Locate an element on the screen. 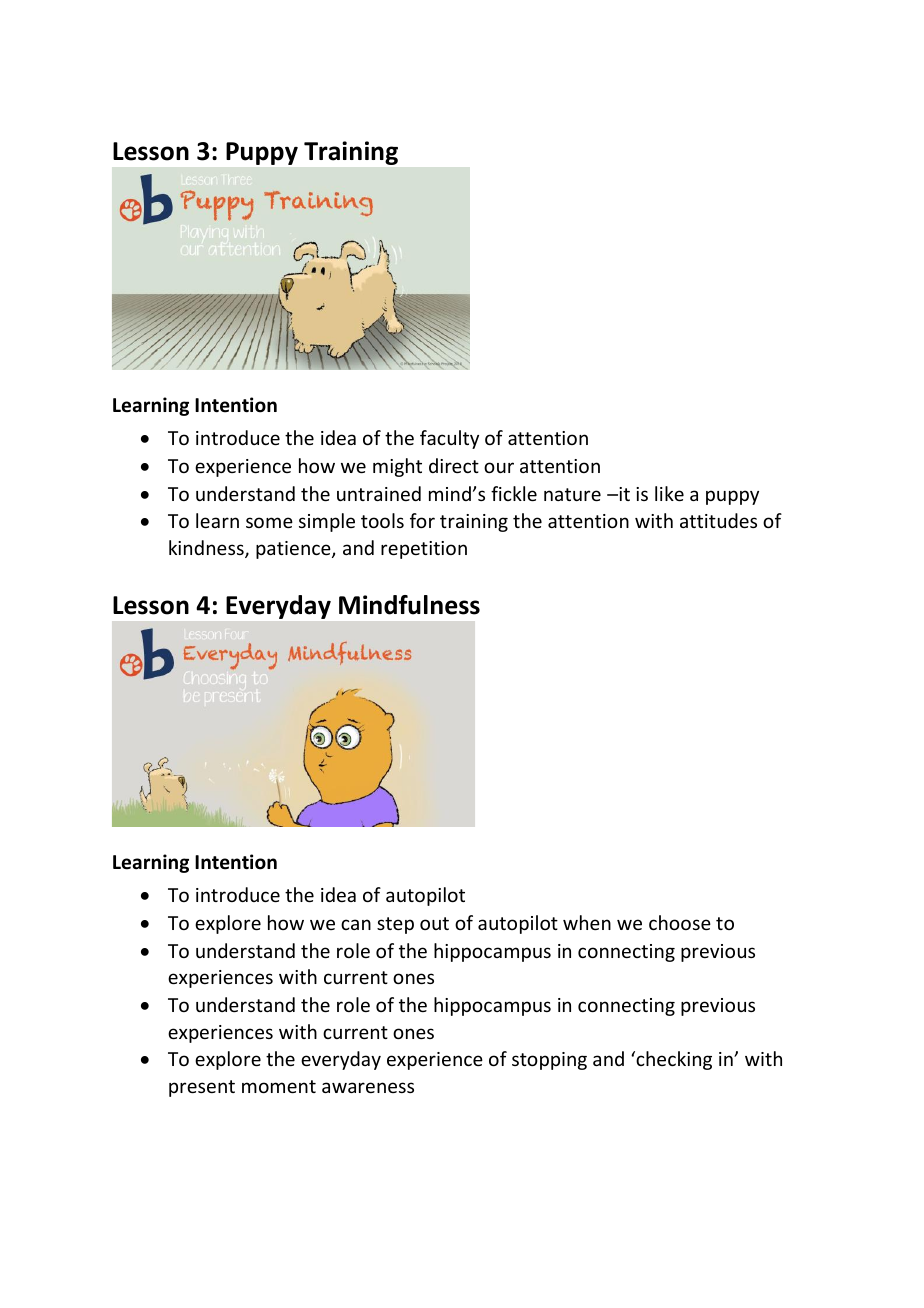 The image size is (924, 1308). choose is located at coordinates (680, 922).
